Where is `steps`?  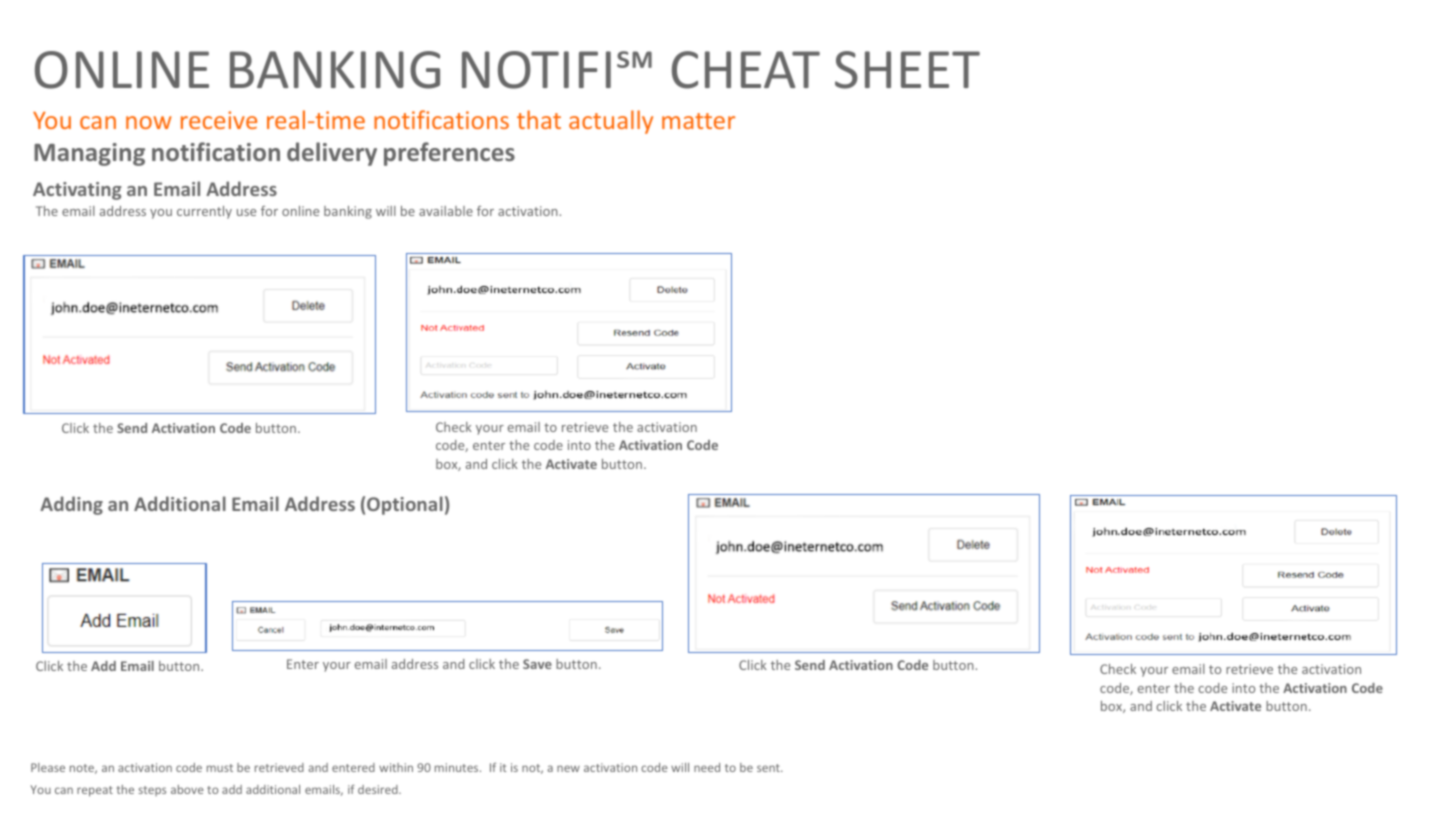 steps is located at coordinates (152, 791).
